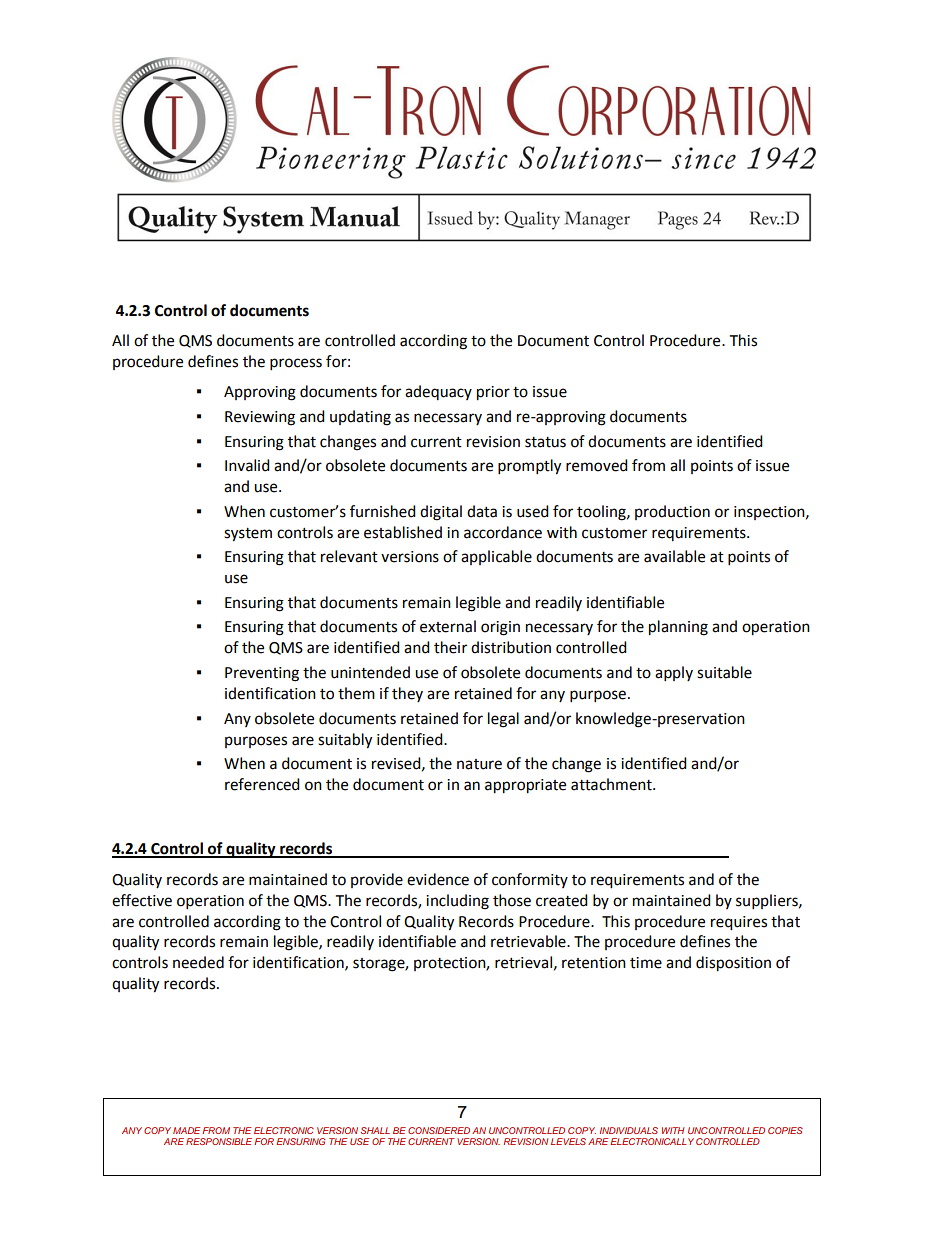 The width and height of the image is (952, 1233). Describe the element at coordinates (674, 556) in the image. I see `available` at that location.
